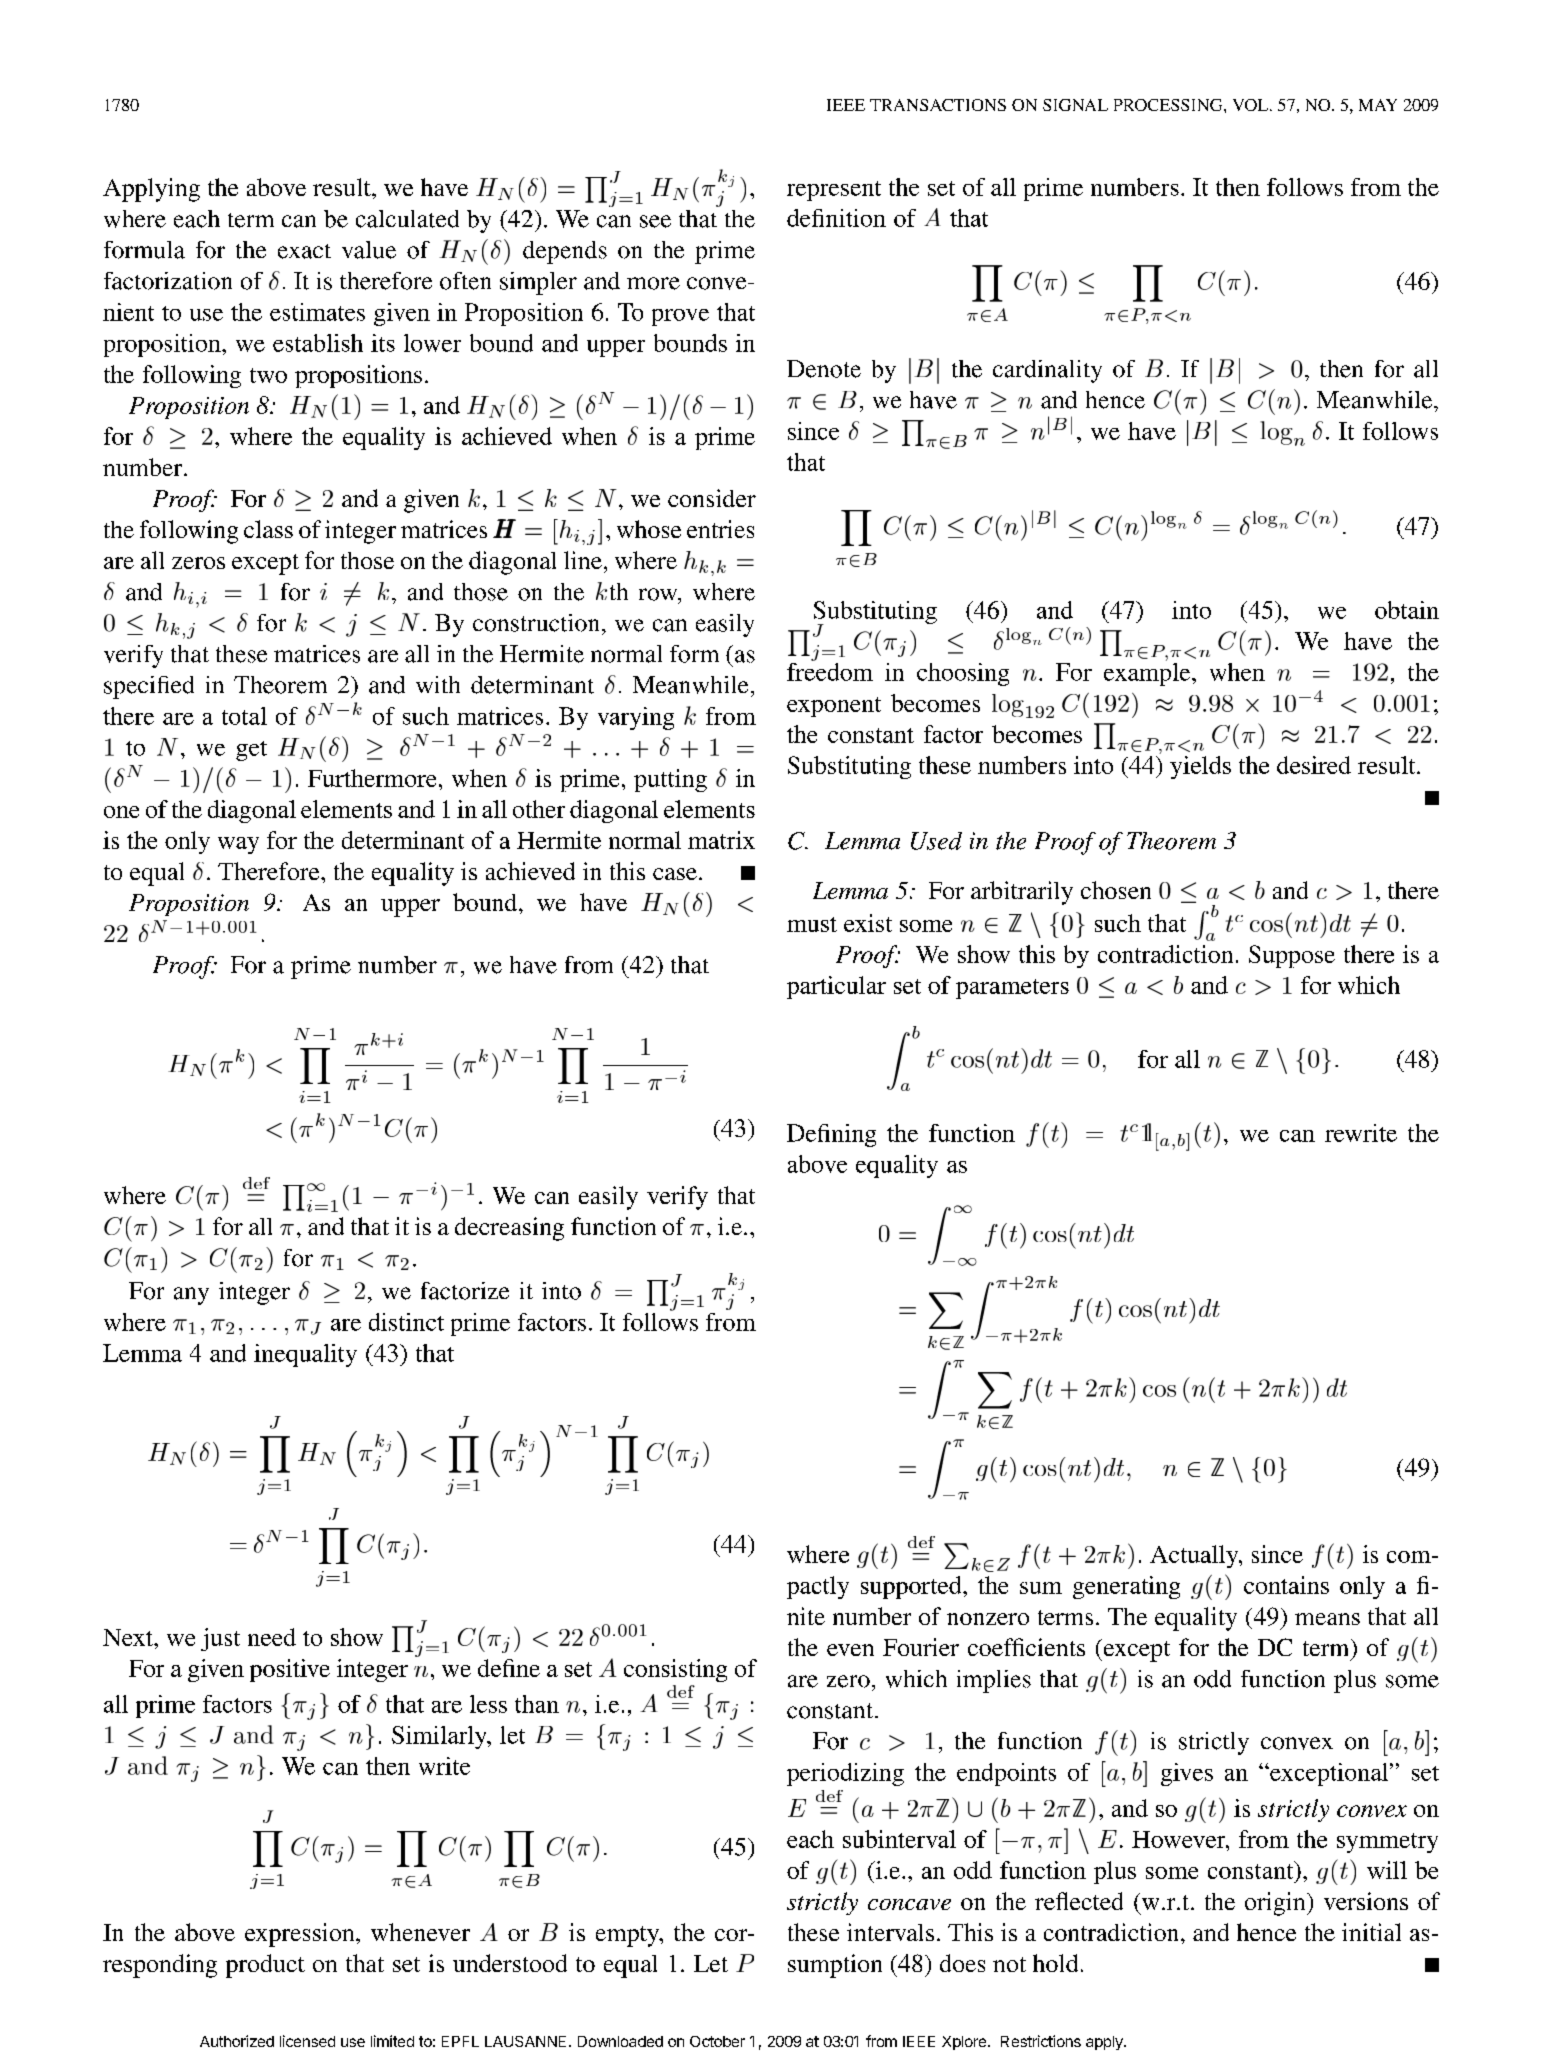 The width and height of the screenshot is (1544, 2059). What do you see at coordinates (301, 1935) in the screenshot?
I see `expression` at bounding box center [301, 1935].
